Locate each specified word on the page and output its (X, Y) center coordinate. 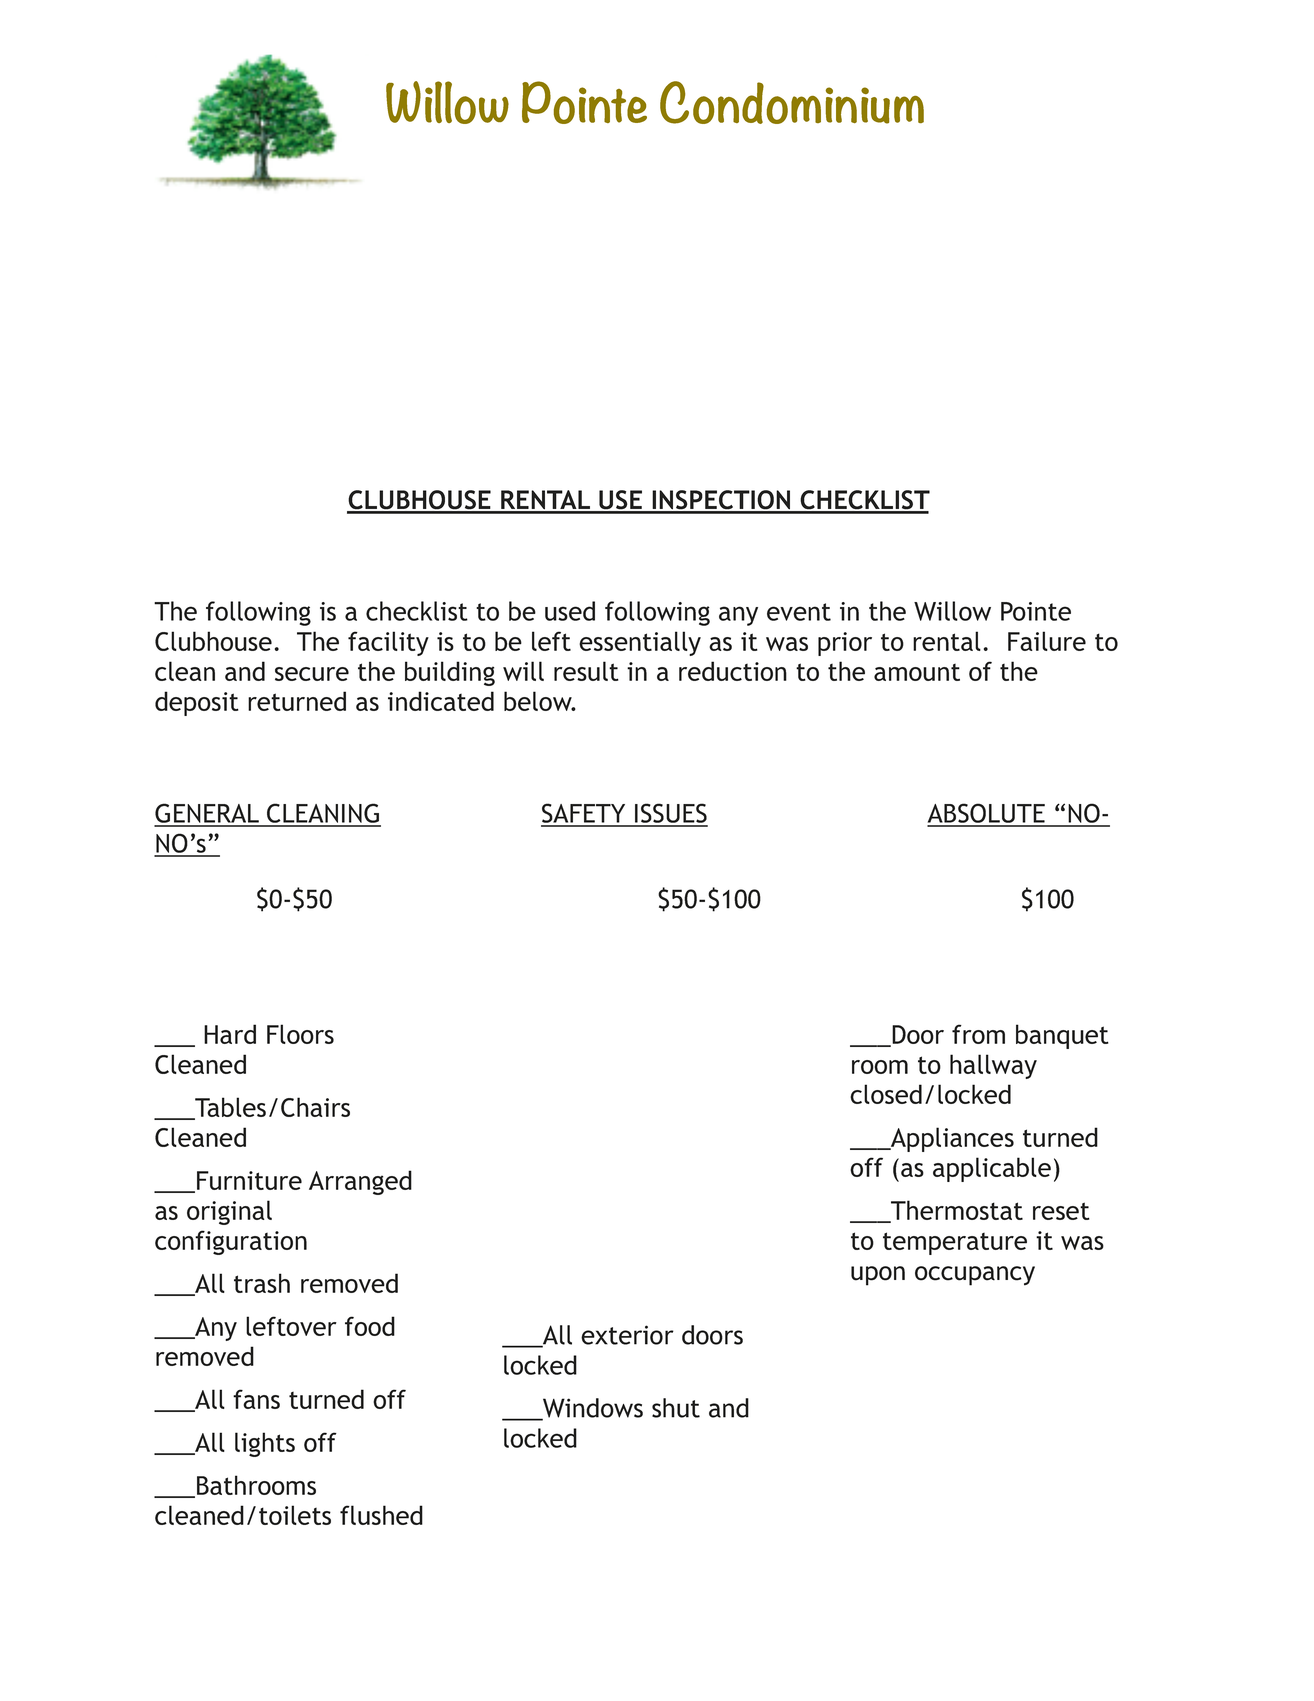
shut (676, 1408)
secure (312, 674)
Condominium (792, 102)
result (586, 671)
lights (265, 1444)
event (799, 612)
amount (917, 672)
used (570, 611)
